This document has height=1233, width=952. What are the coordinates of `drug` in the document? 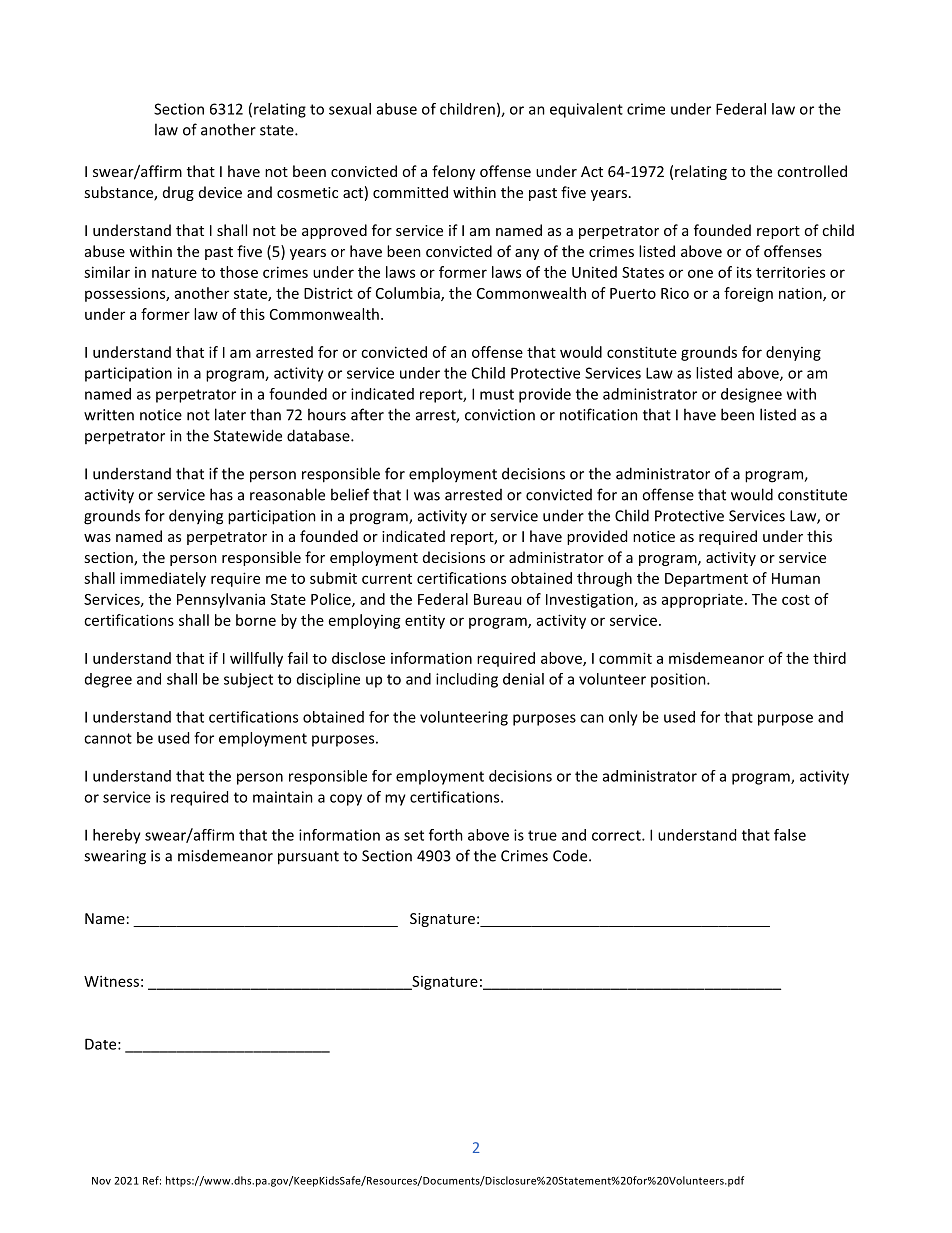 It's located at (178, 193).
